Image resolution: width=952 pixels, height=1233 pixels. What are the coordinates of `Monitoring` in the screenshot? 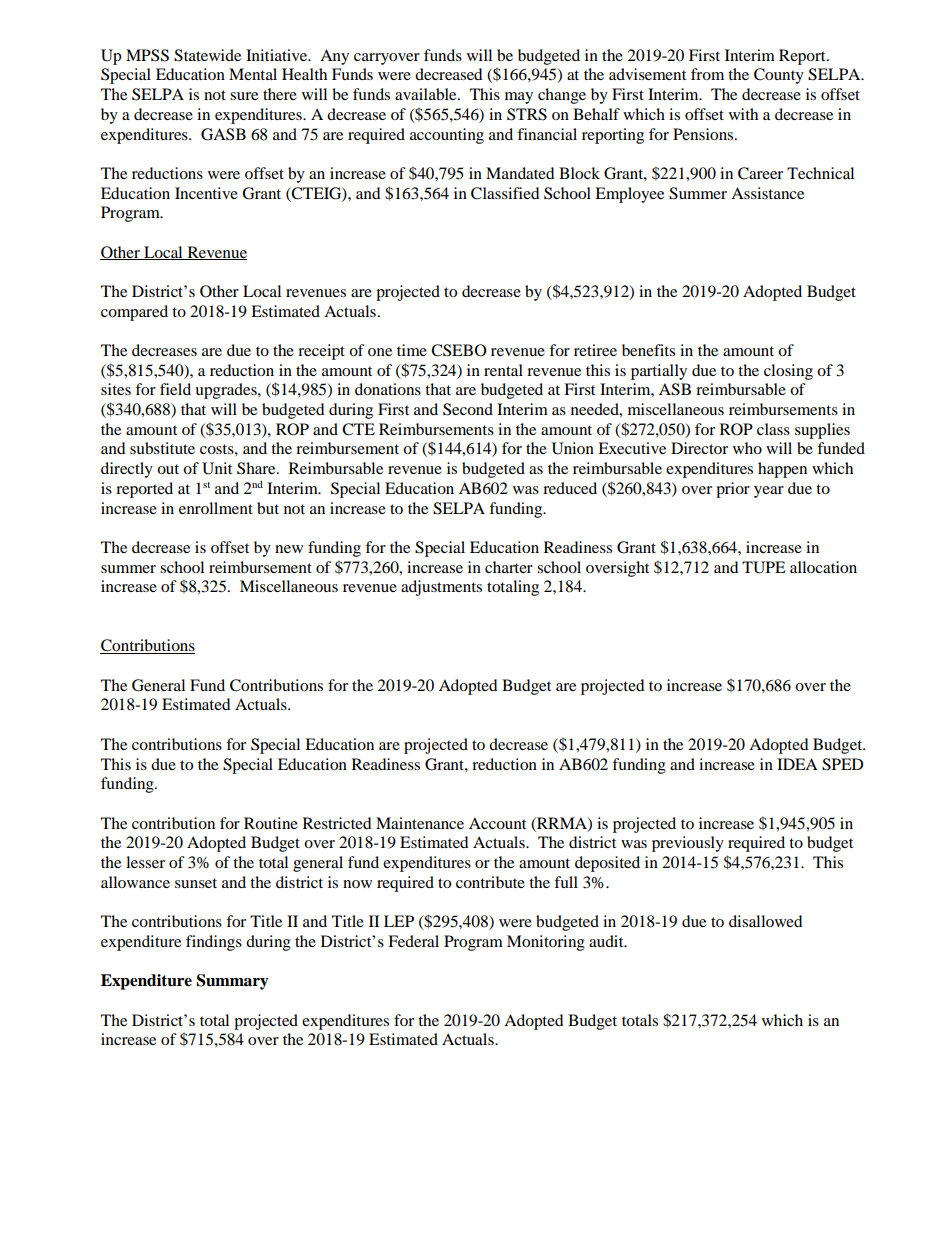 It's located at (546, 943).
